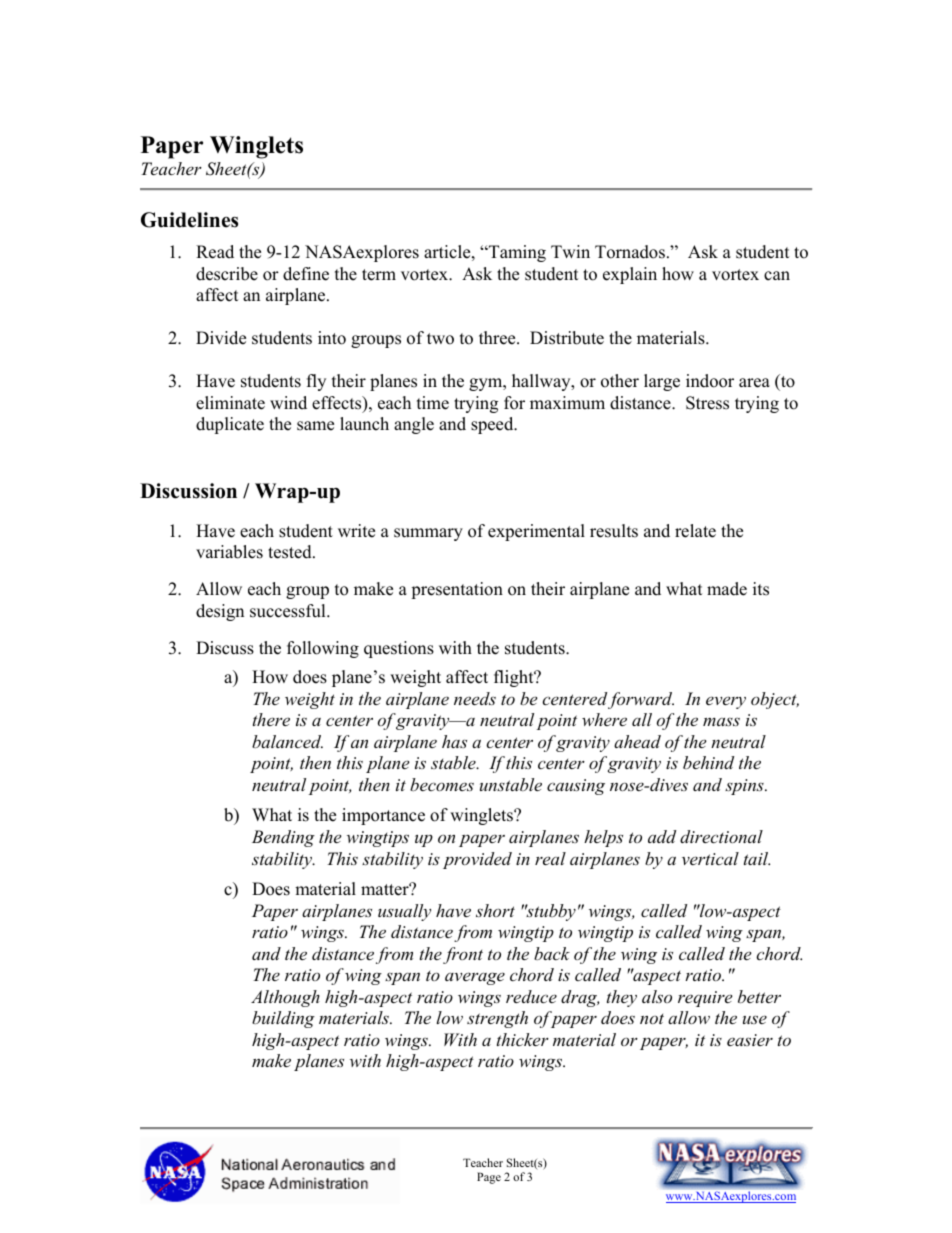  Describe the element at coordinates (283, 1019) in the image. I see `building` at that location.
